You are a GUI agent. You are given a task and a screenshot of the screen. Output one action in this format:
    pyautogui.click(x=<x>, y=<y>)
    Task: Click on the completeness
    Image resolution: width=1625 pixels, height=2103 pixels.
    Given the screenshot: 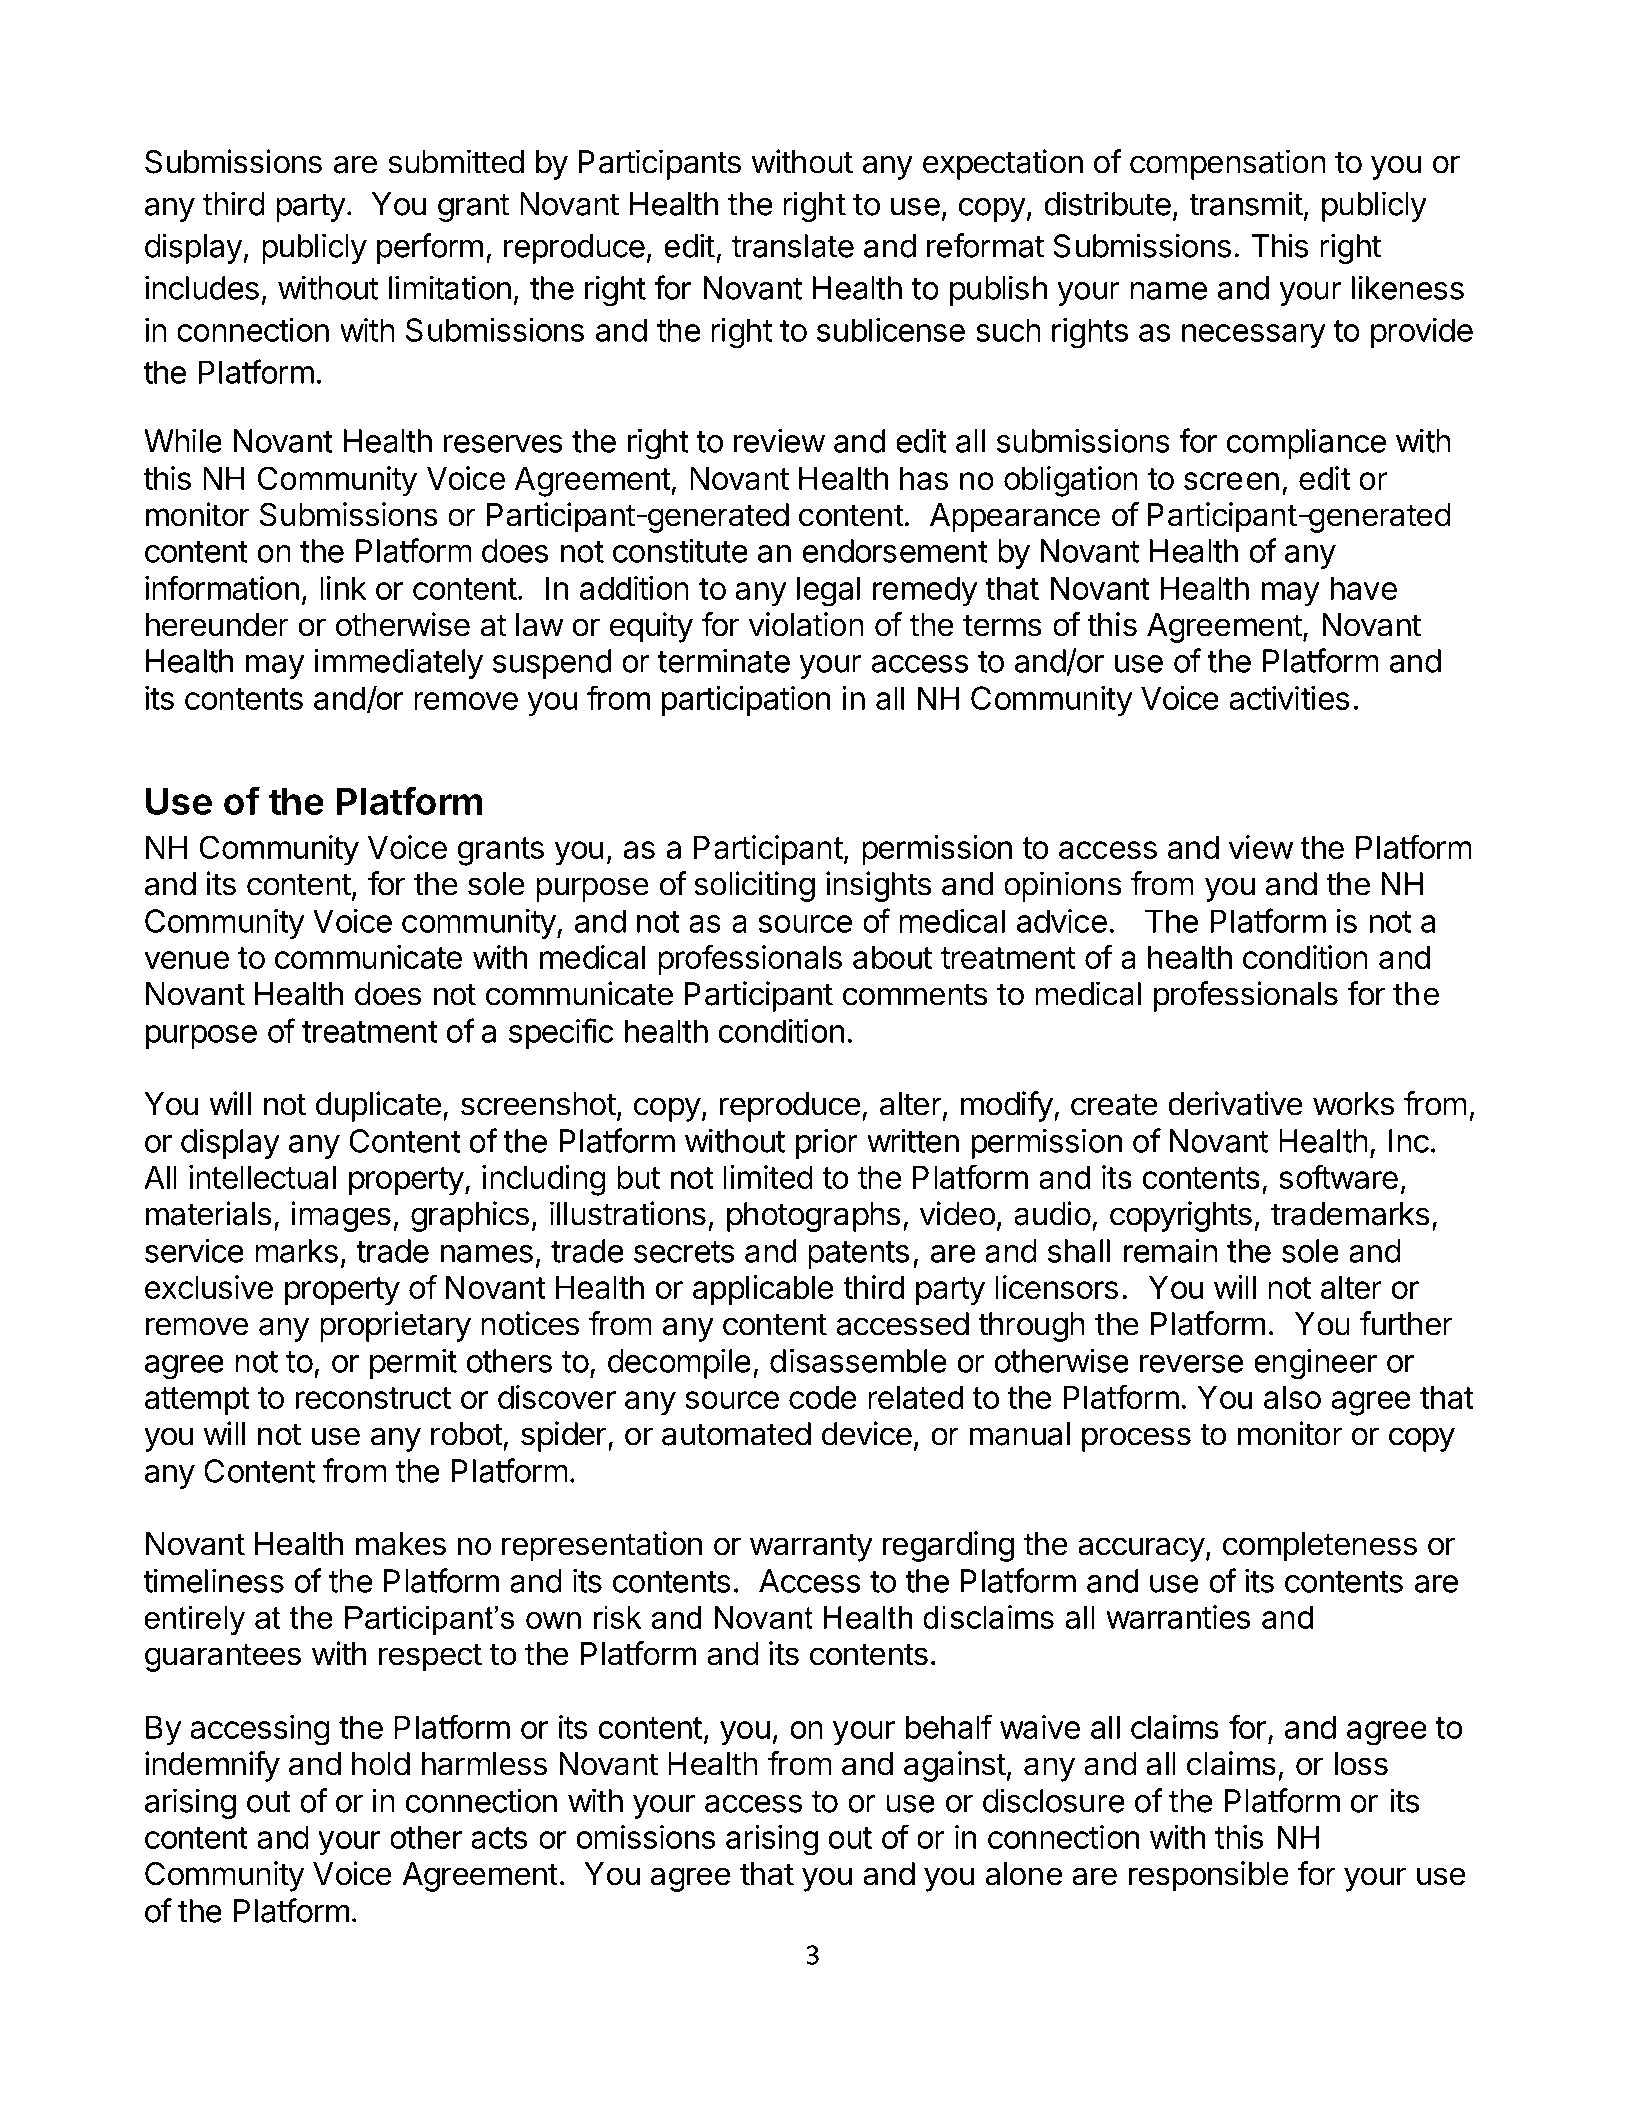 What is the action you would take?
    pyautogui.click(x=1320, y=1547)
